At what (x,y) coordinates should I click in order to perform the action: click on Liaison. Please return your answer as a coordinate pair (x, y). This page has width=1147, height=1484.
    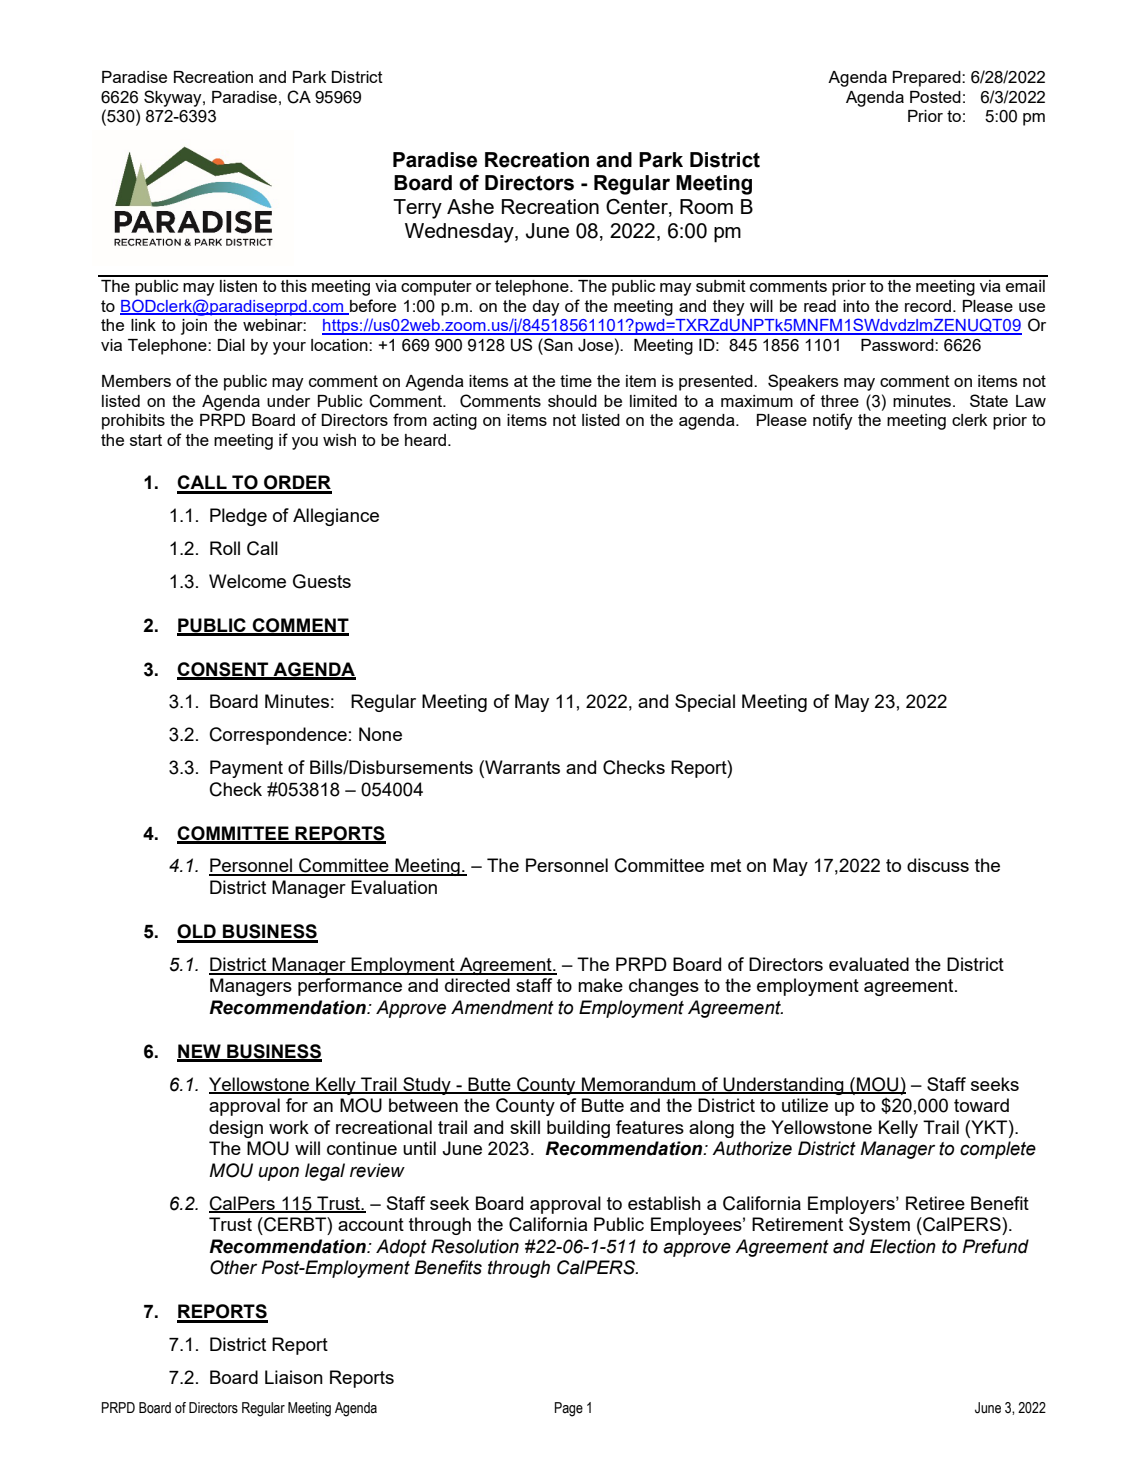
    Looking at the image, I should click on (294, 1377).
